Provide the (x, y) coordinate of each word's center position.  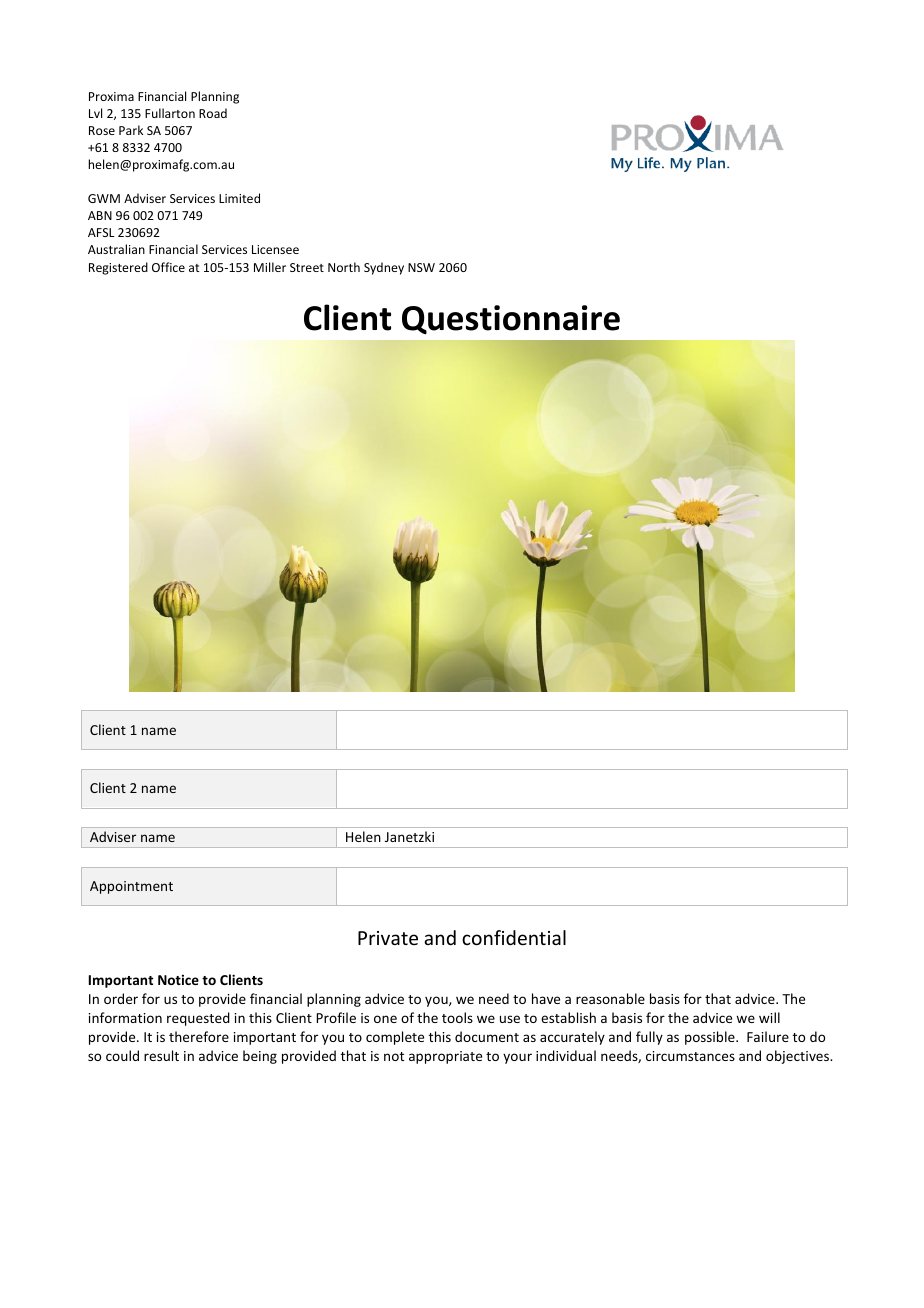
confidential (514, 937)
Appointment (131, 887)
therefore (199, 1036)
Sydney (384, 268)
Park (131, 130)
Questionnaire (511, 320)
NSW (421, 267)
